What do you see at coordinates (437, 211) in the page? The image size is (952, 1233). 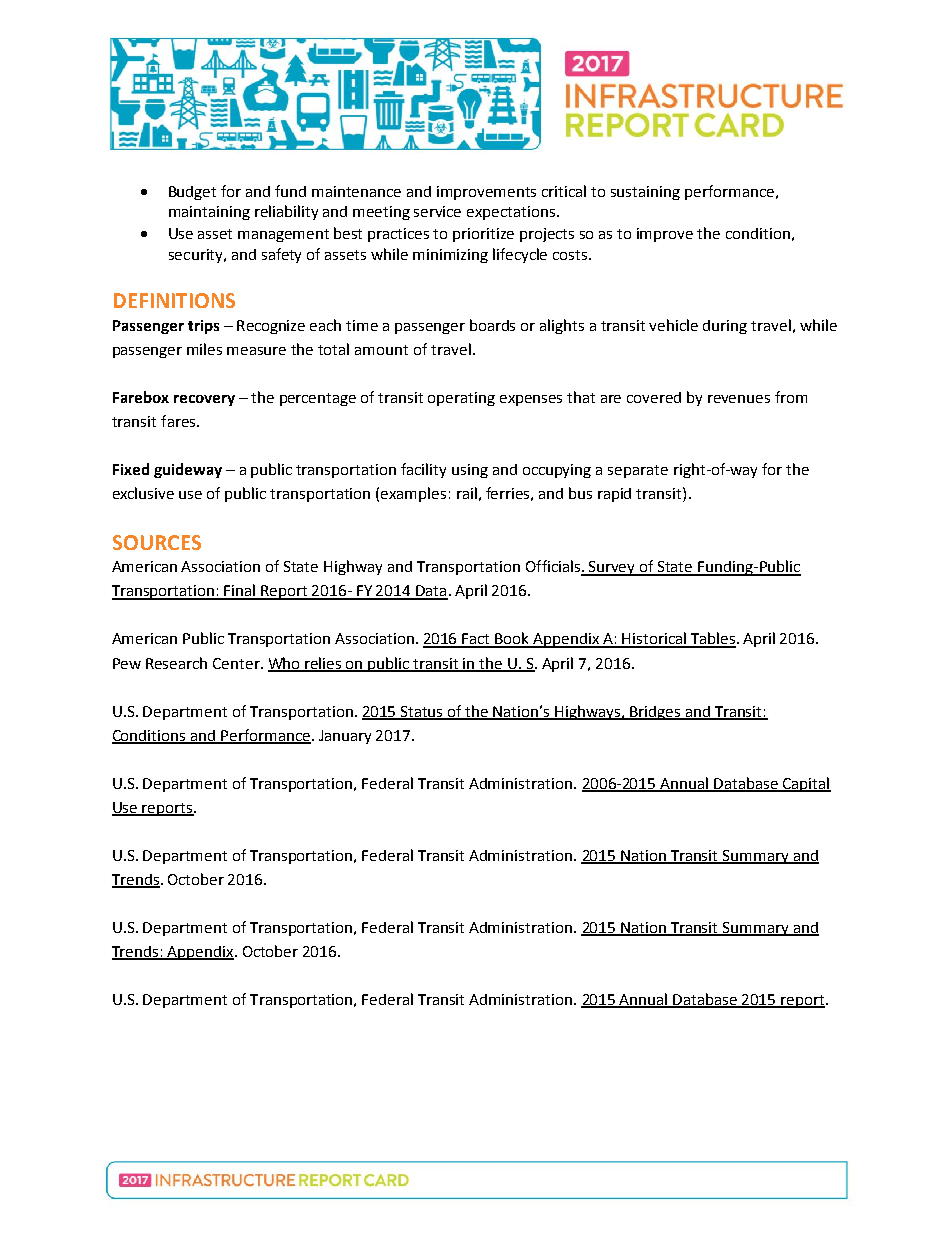 I see `service` at bounding box center [437, 211].
